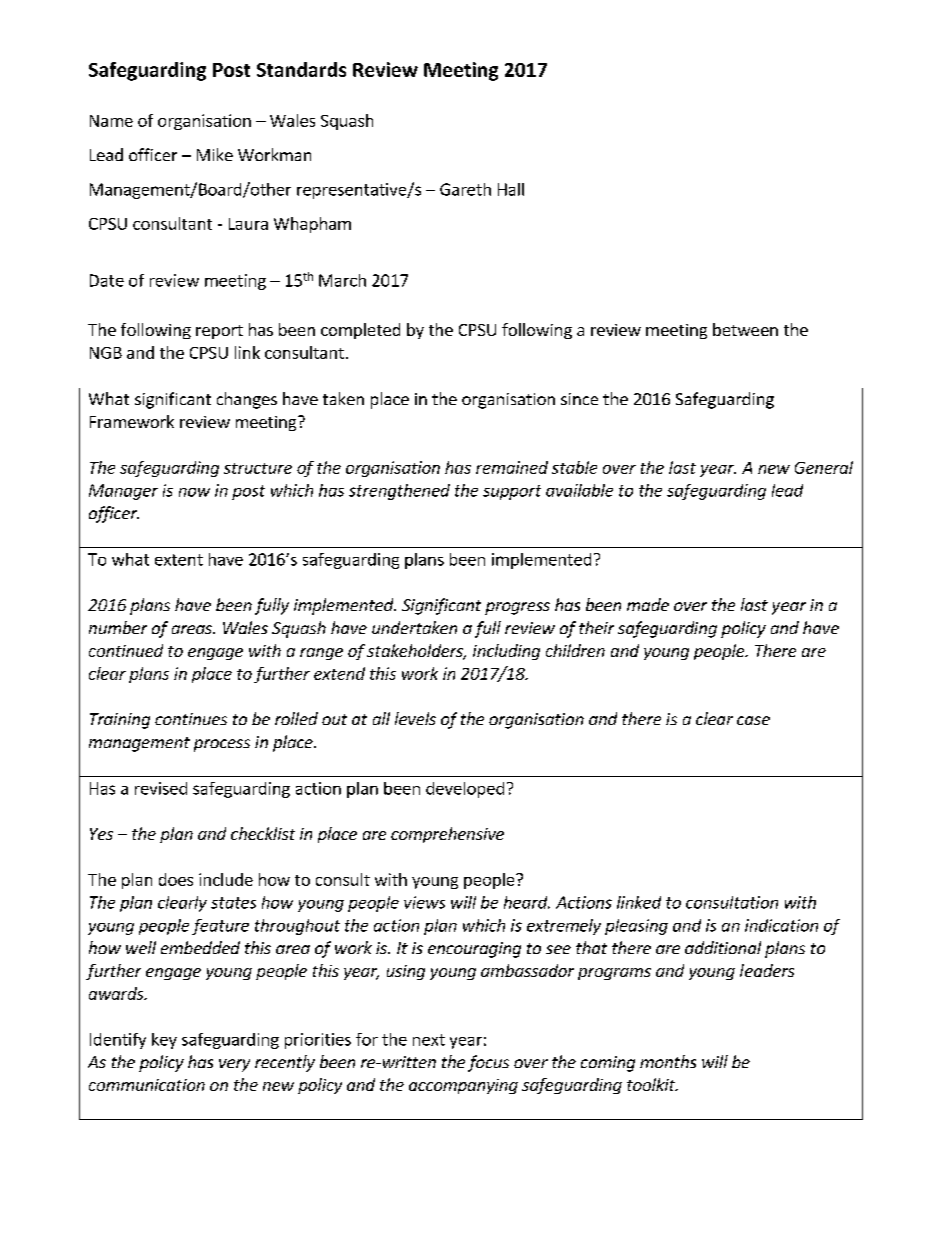 The height and width of the document is (1233, 952). I want to click on Hall, so click(511, 189).
